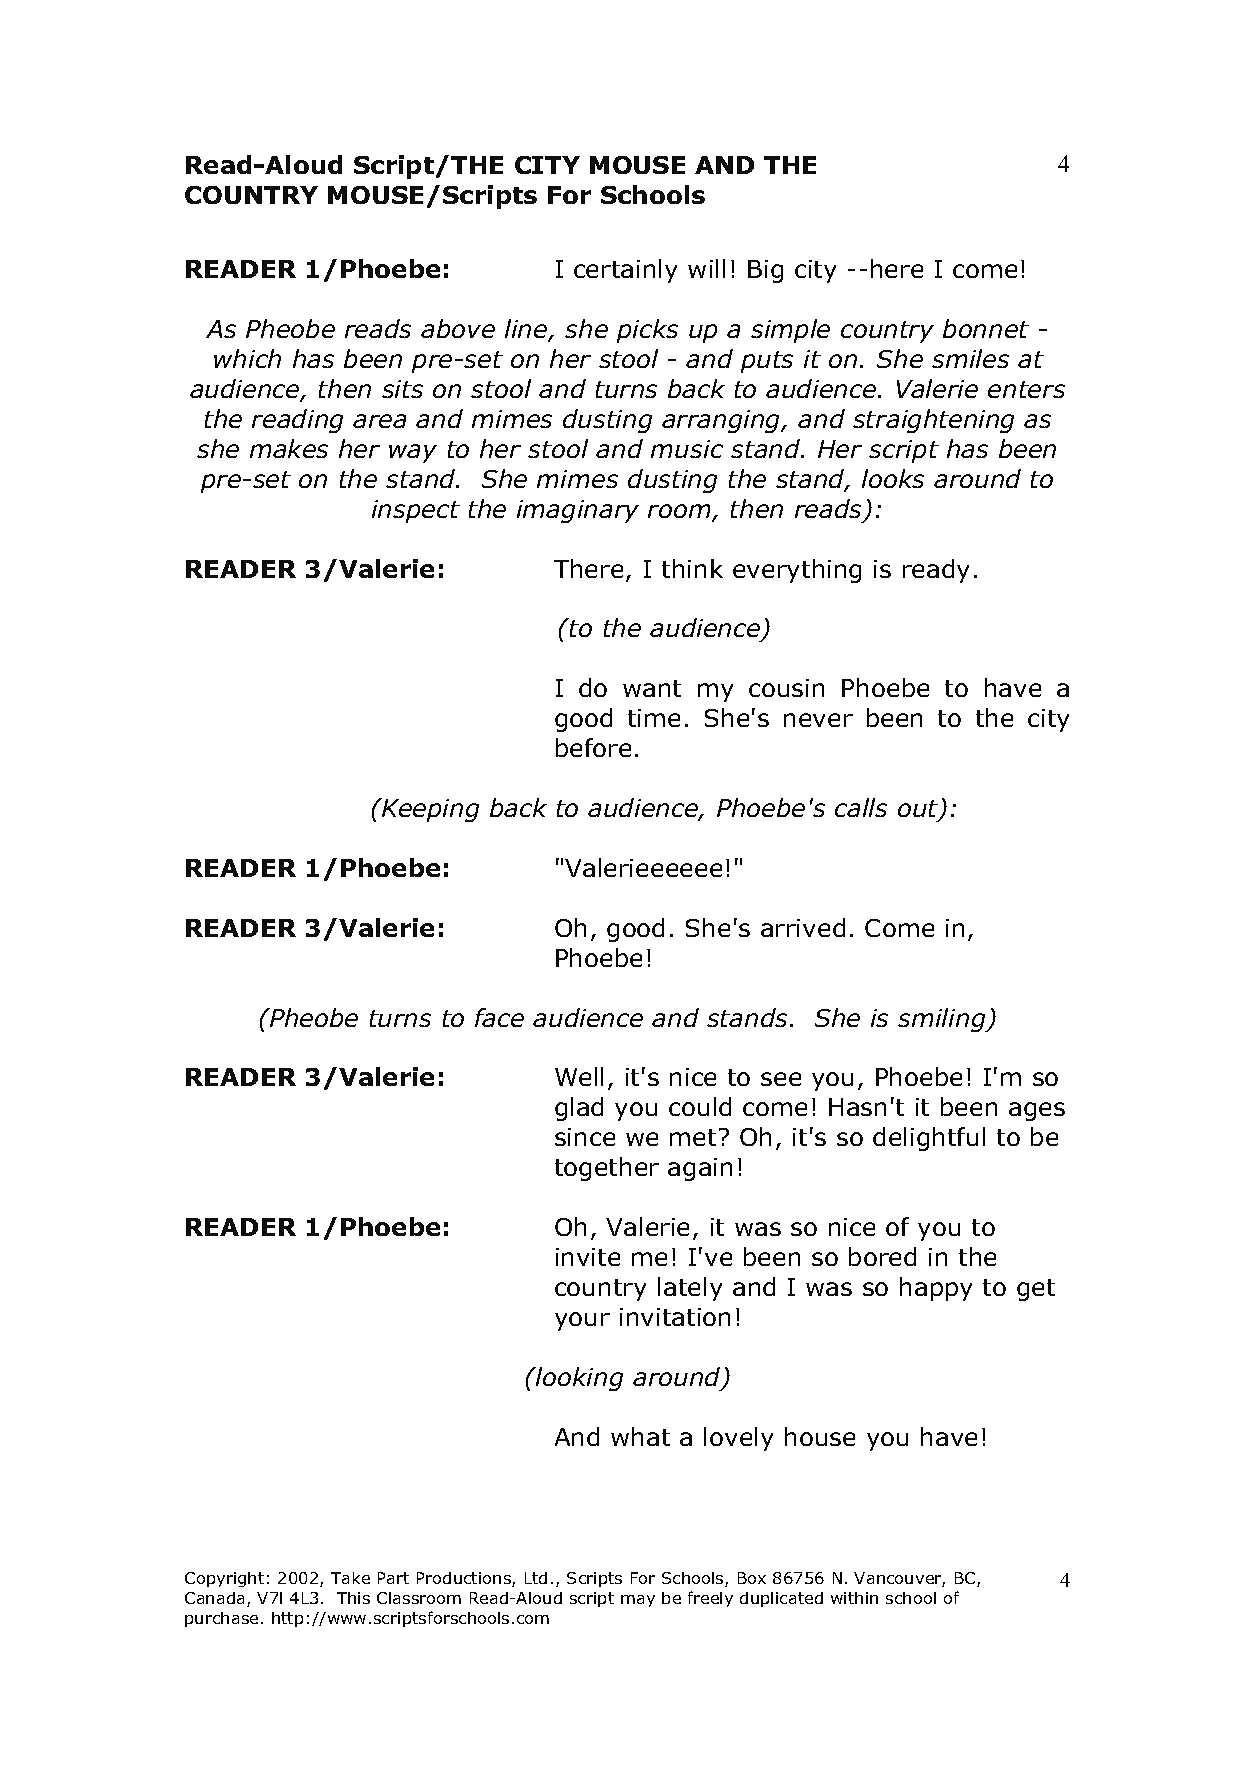  I want to click on picks, so click(647, 331).
